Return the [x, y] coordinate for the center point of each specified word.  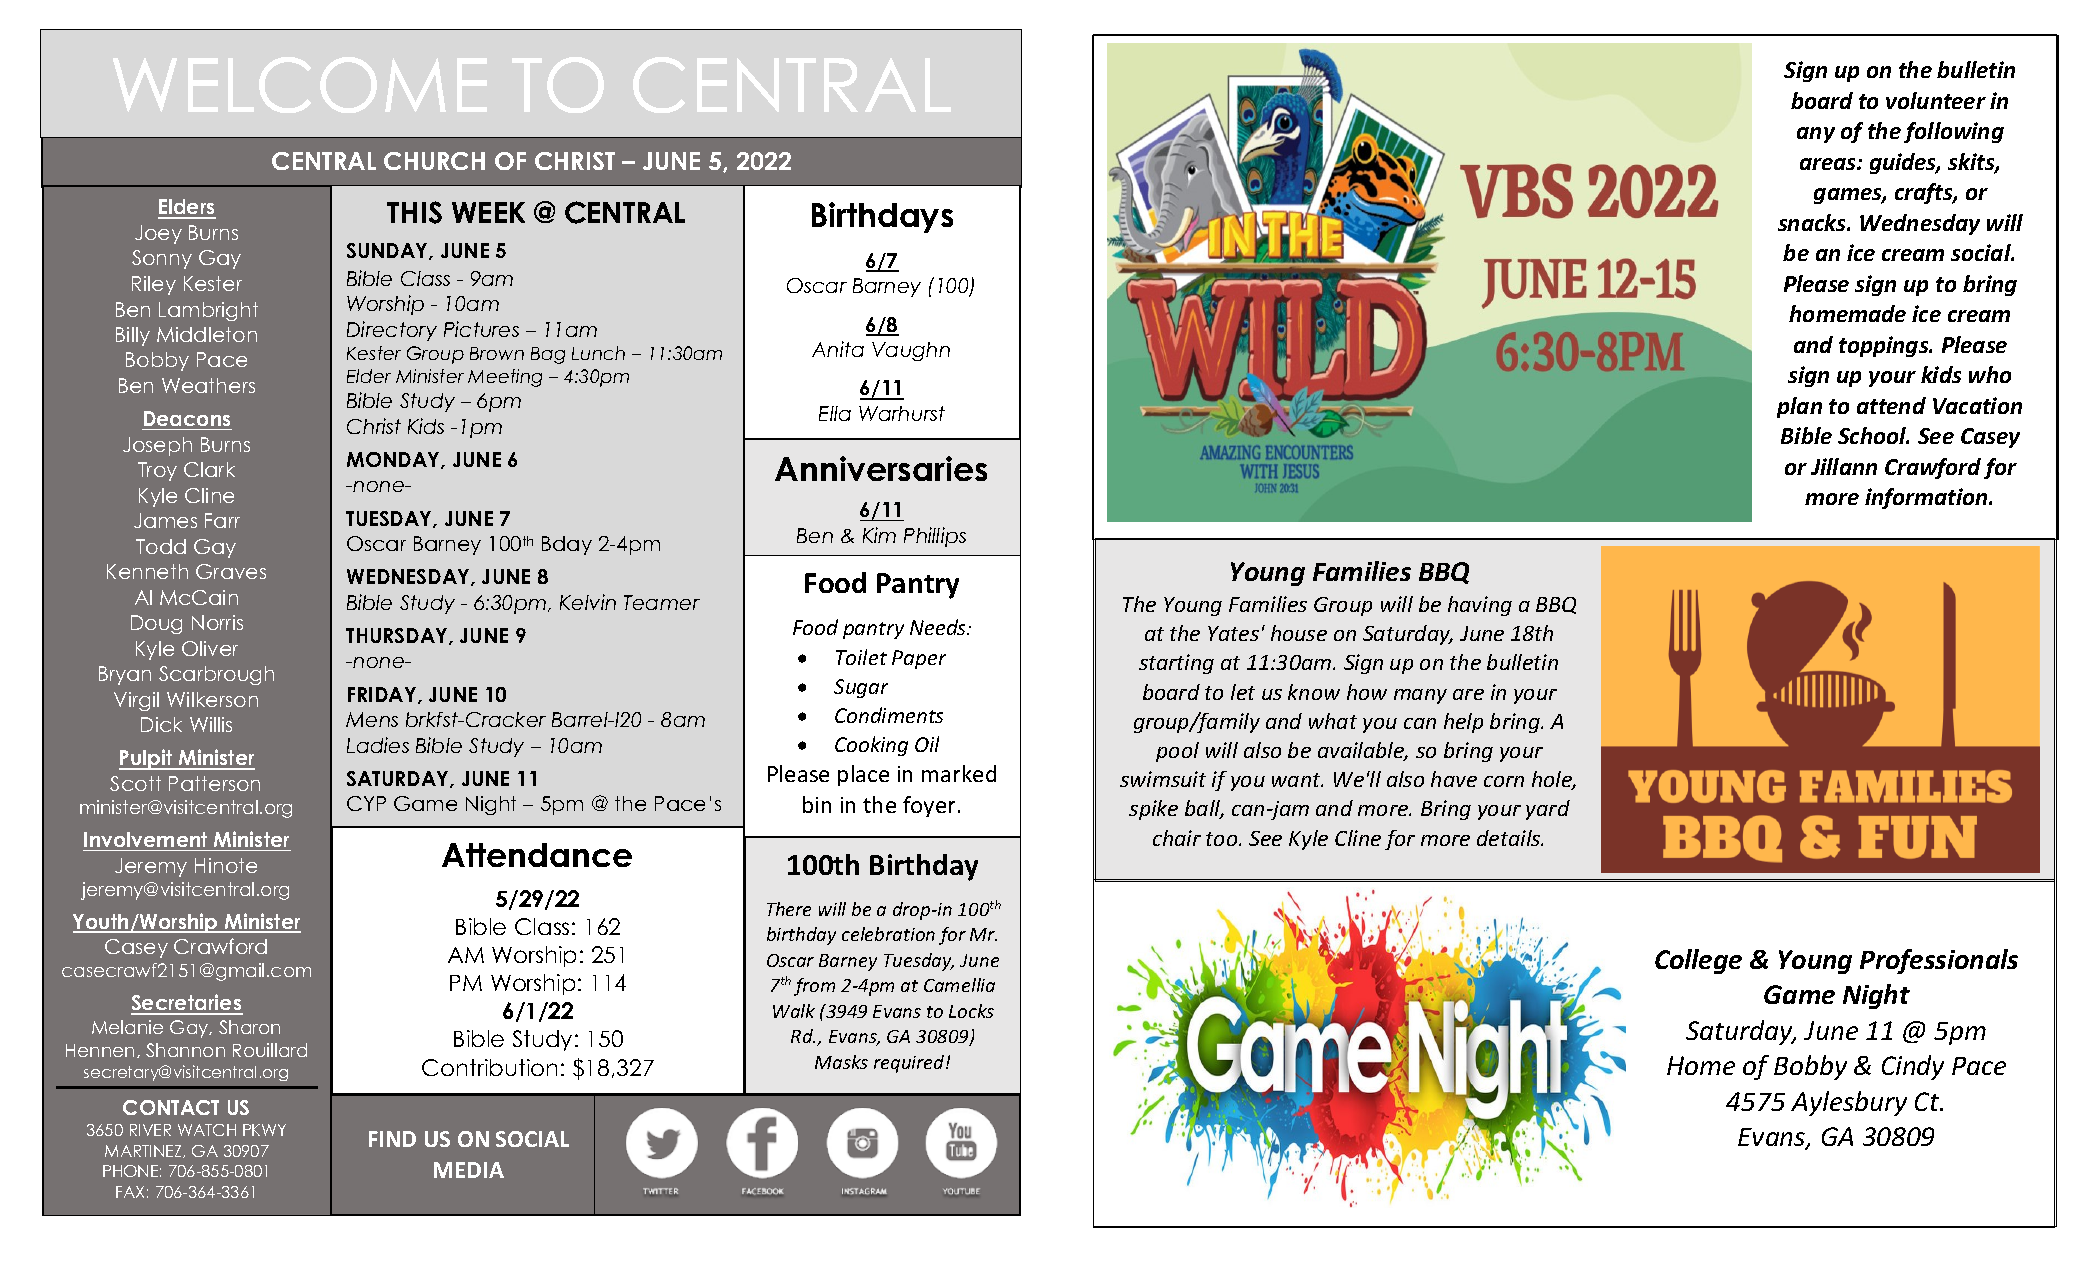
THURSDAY [398, 636]
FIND [392, 1139]
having [1480, 606]
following [1954, 132]
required [910, 1064]
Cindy [1913, 1067]
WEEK [488, 212]
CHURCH [434, 161]
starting [1176, 664]
